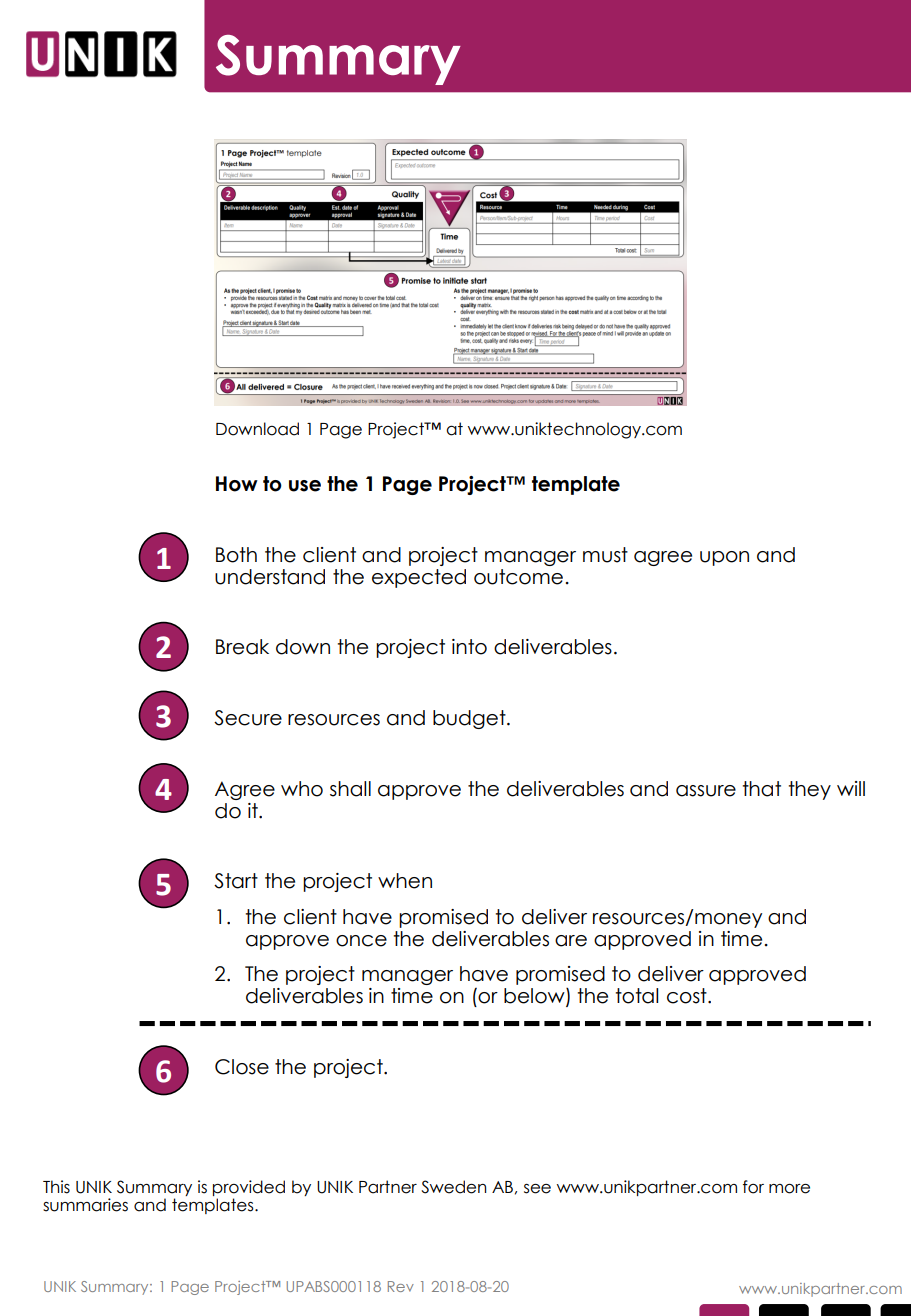  I want to click on Start, so click(236, 881).
